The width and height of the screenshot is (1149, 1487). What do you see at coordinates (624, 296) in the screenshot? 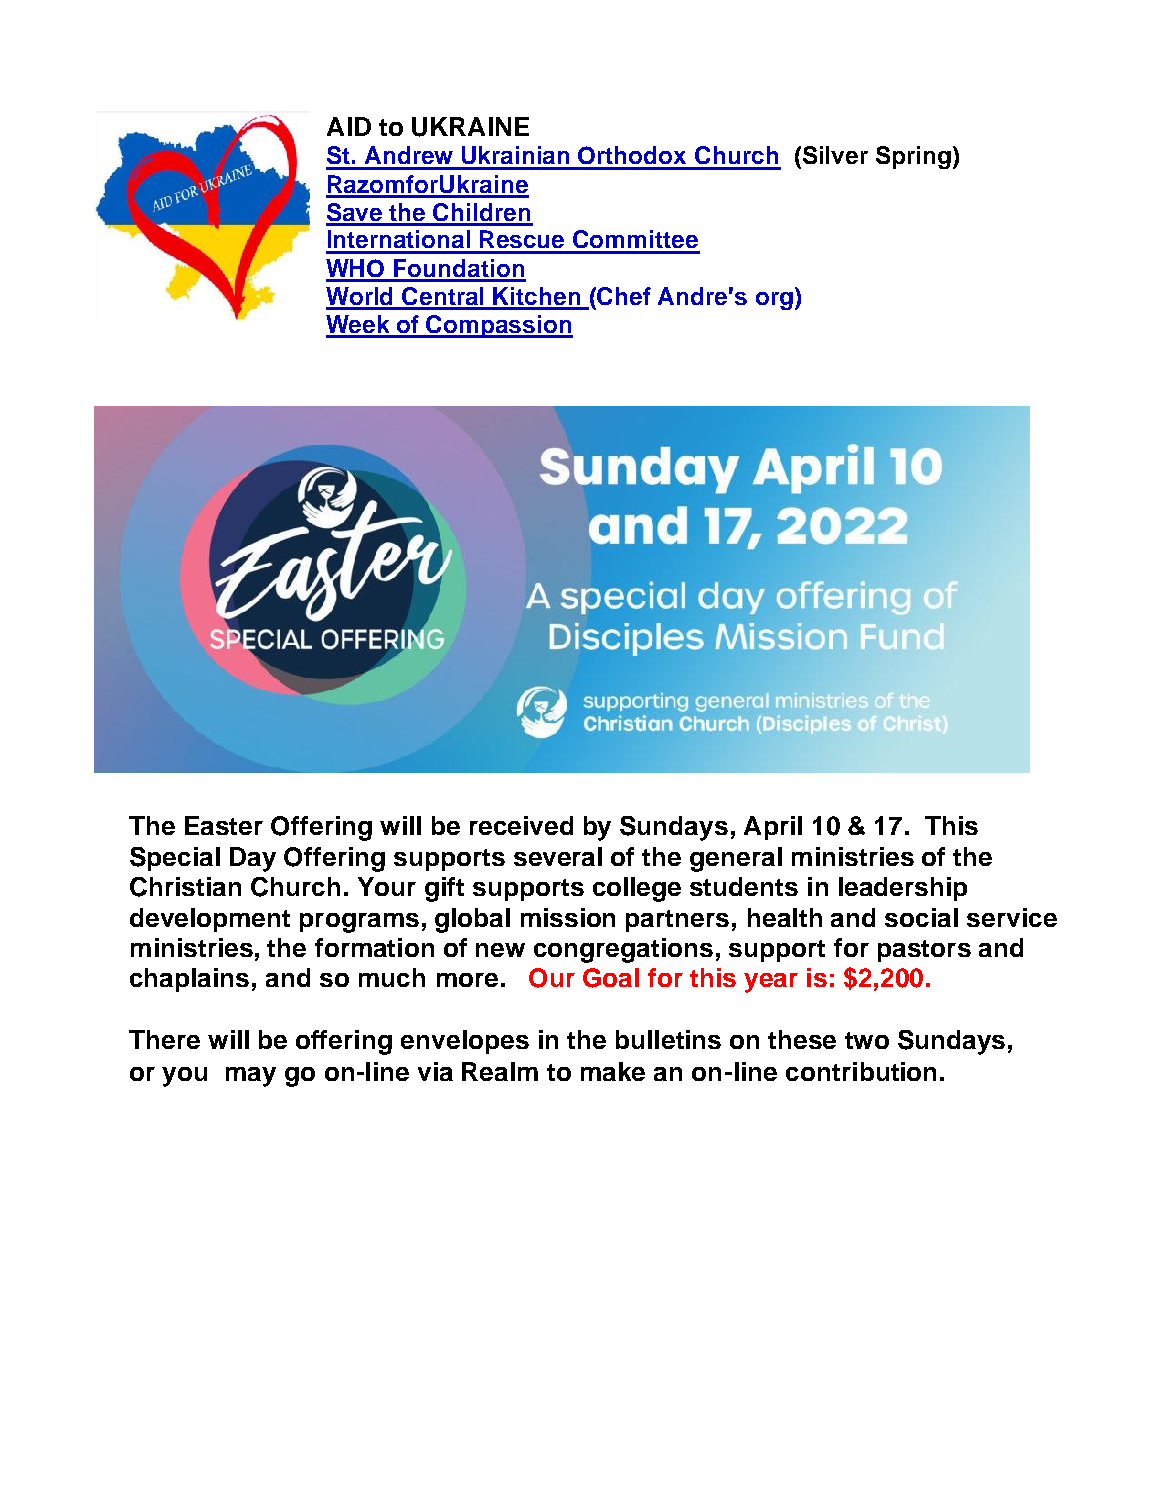
I see `Chef` at bounding box center [624, 296].
